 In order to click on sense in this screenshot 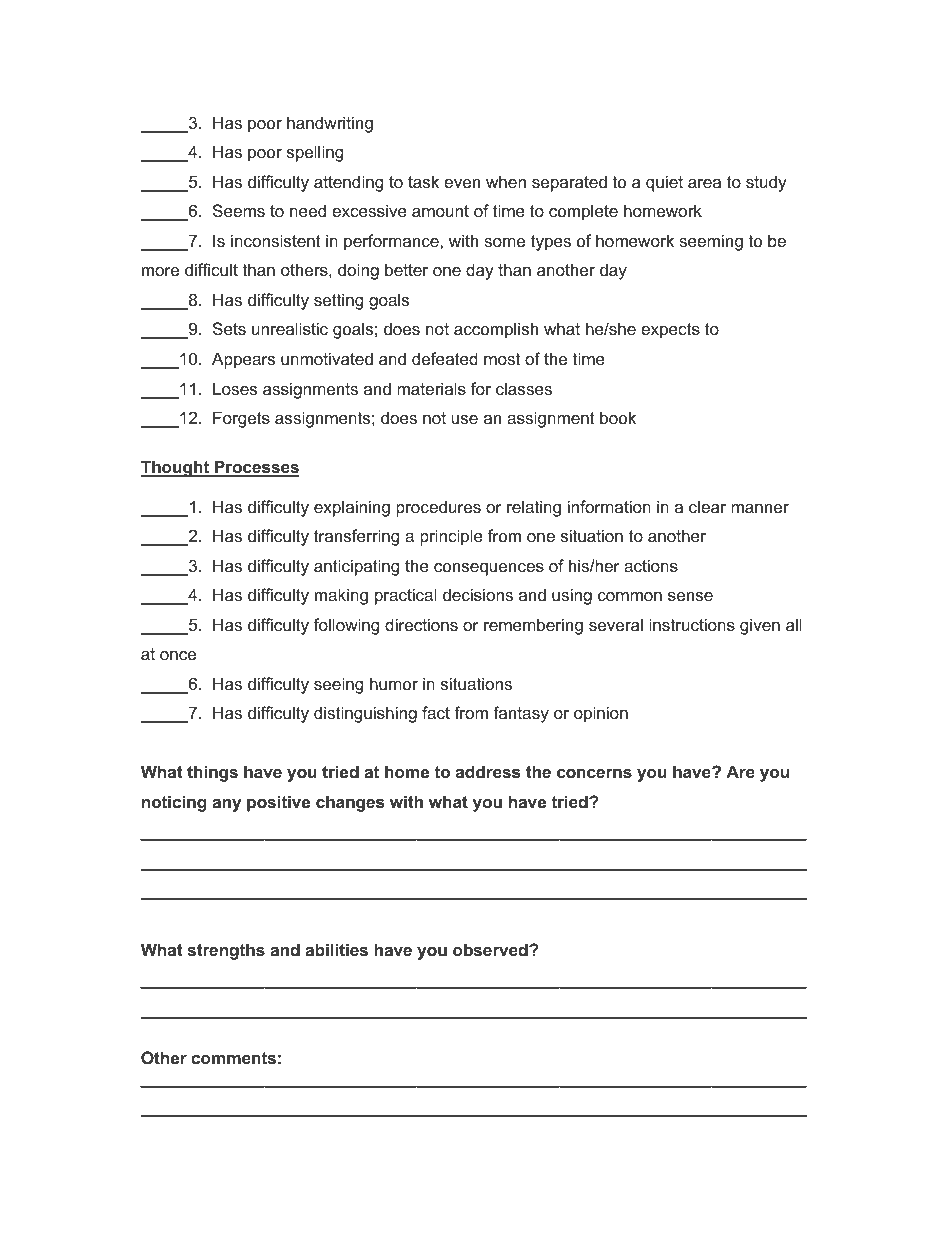, I will do `click(690, 596)`.
